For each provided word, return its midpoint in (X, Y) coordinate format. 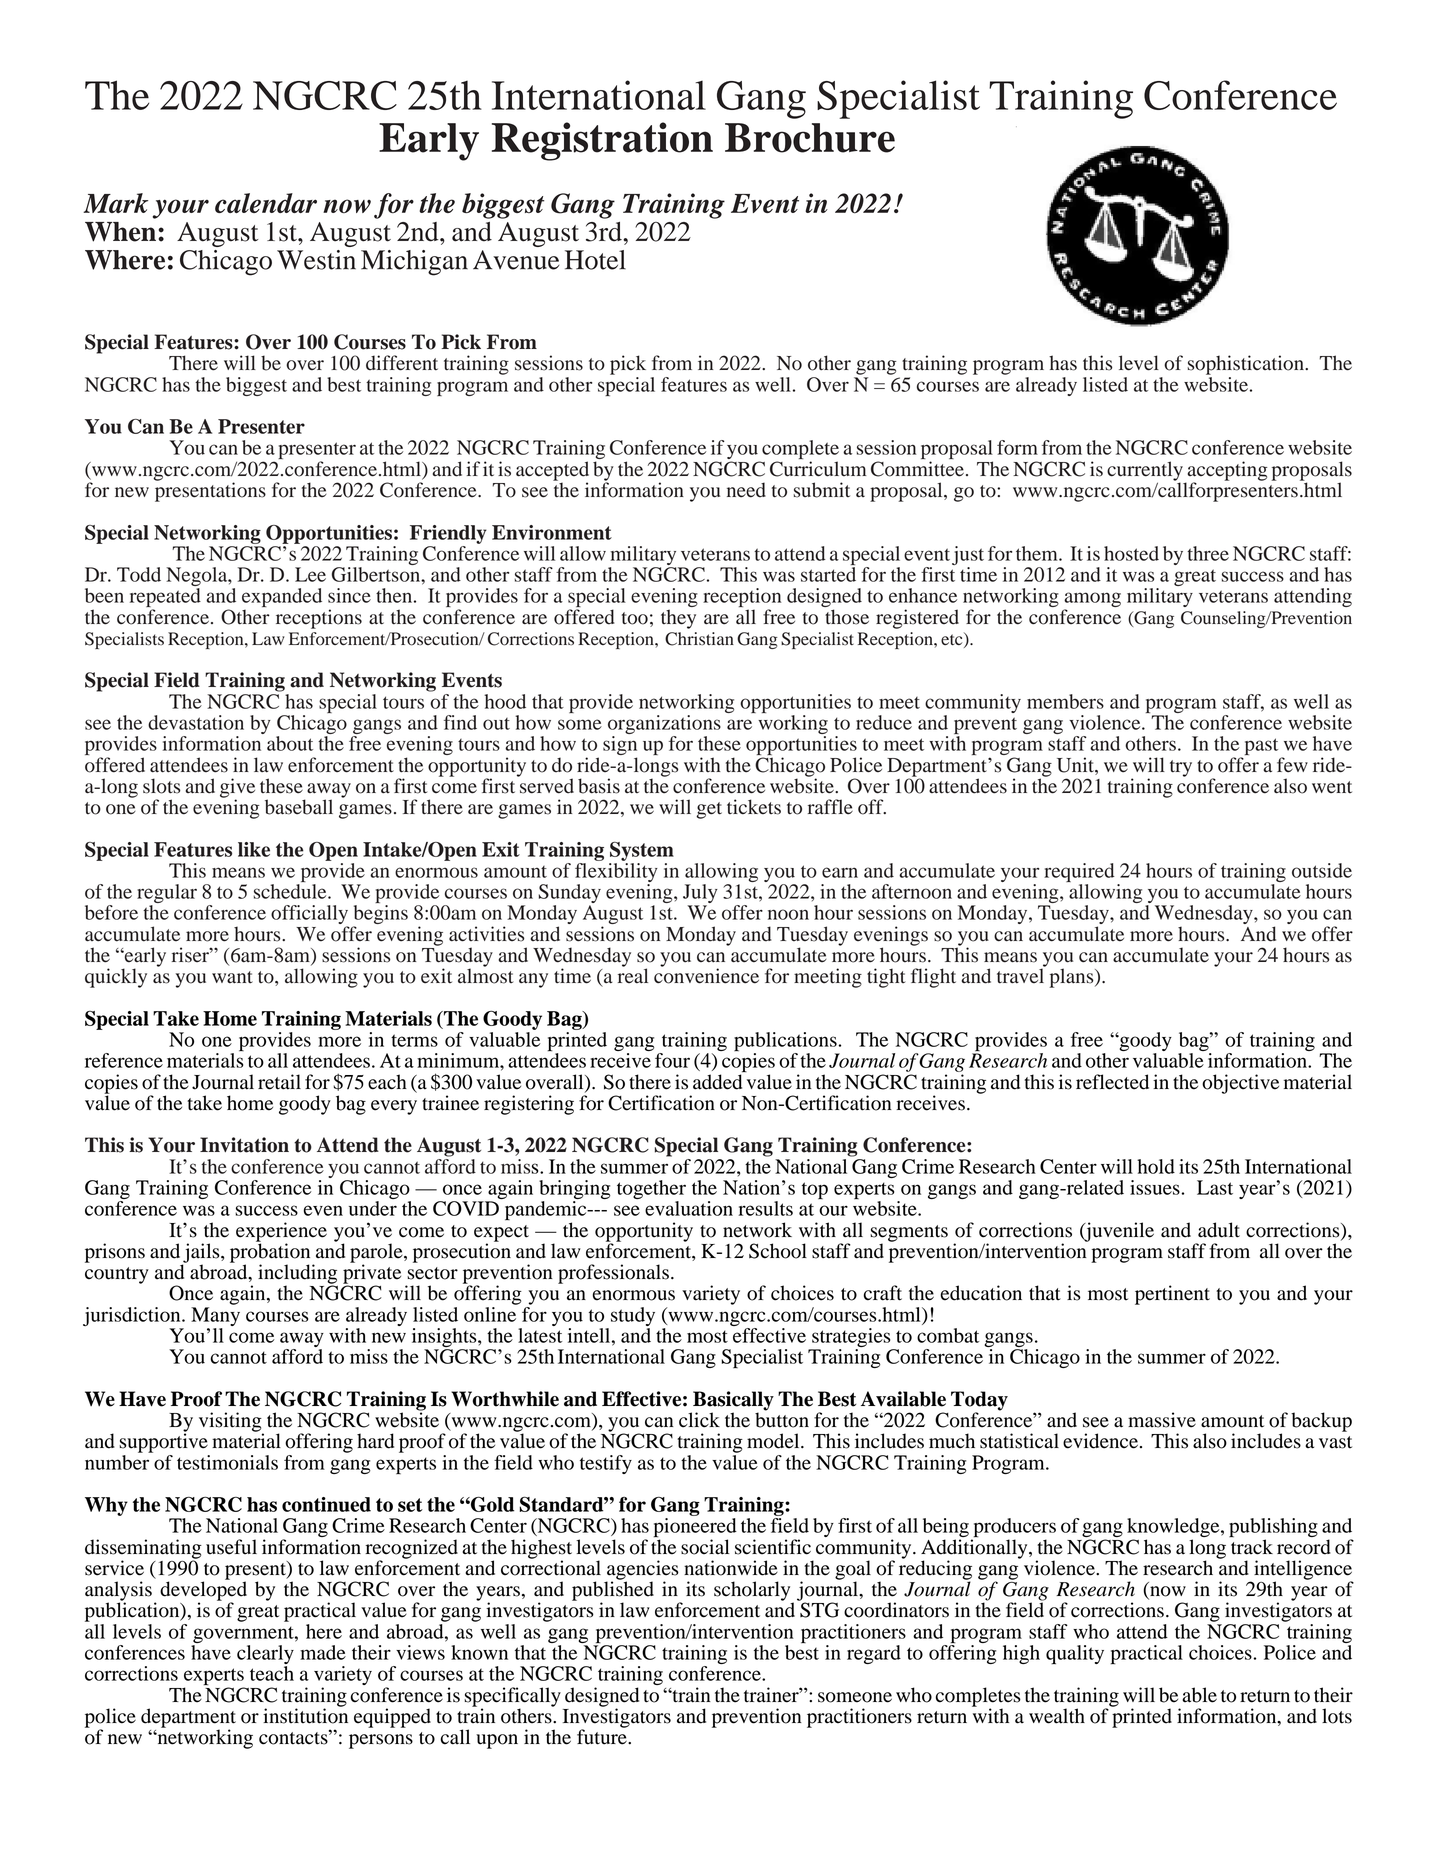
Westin (316, 260)
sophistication (1246, 365)
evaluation (689, 1208)
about (290, 743)
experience (281, 1233)
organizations (664, 726)
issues (1156, 1187)
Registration (602, 141)
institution (305, 1715)
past (1261, 746)
